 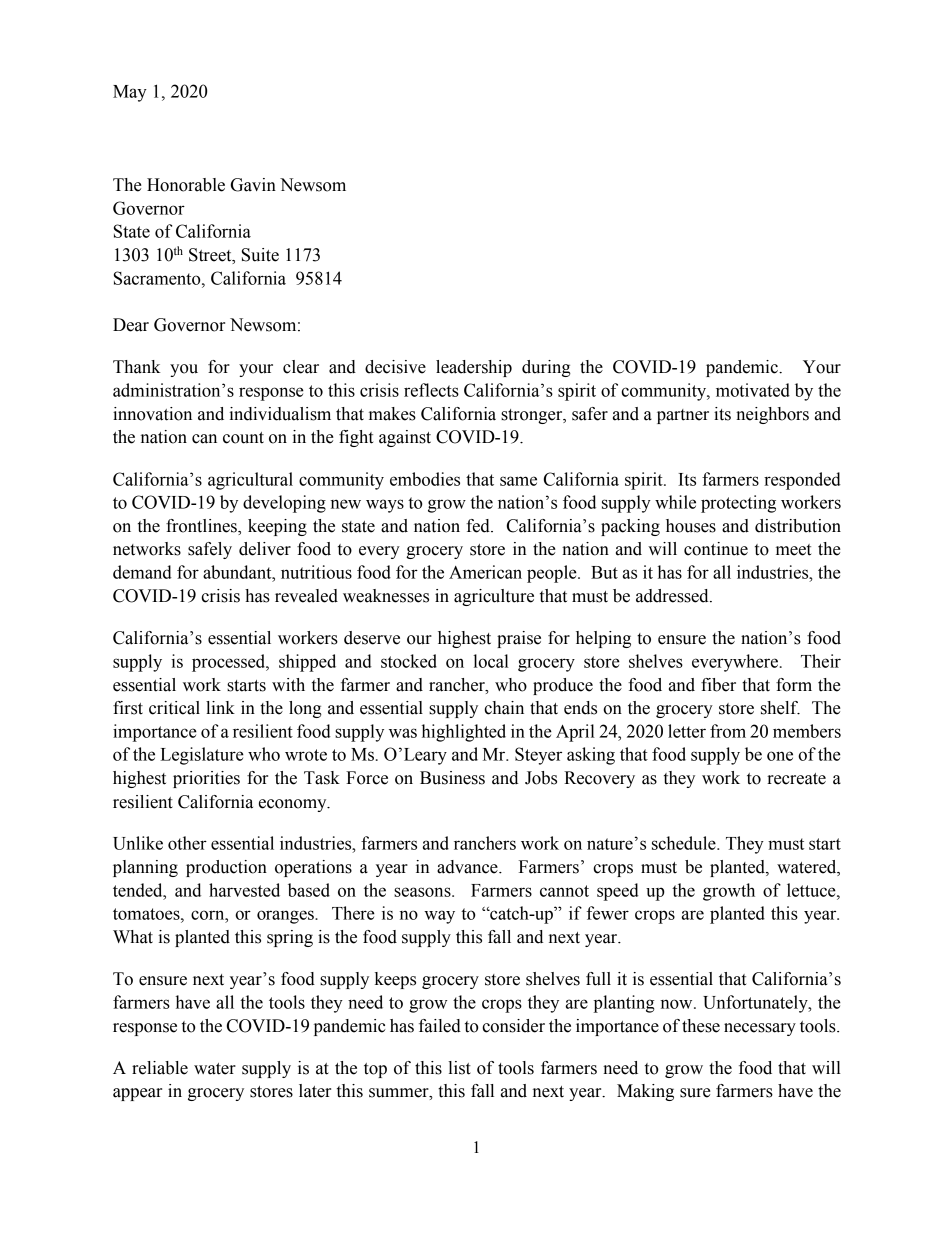 What do you see at coordinates (137, 367) in the image?
I see `Thank` at bounding box center [137, 367].
